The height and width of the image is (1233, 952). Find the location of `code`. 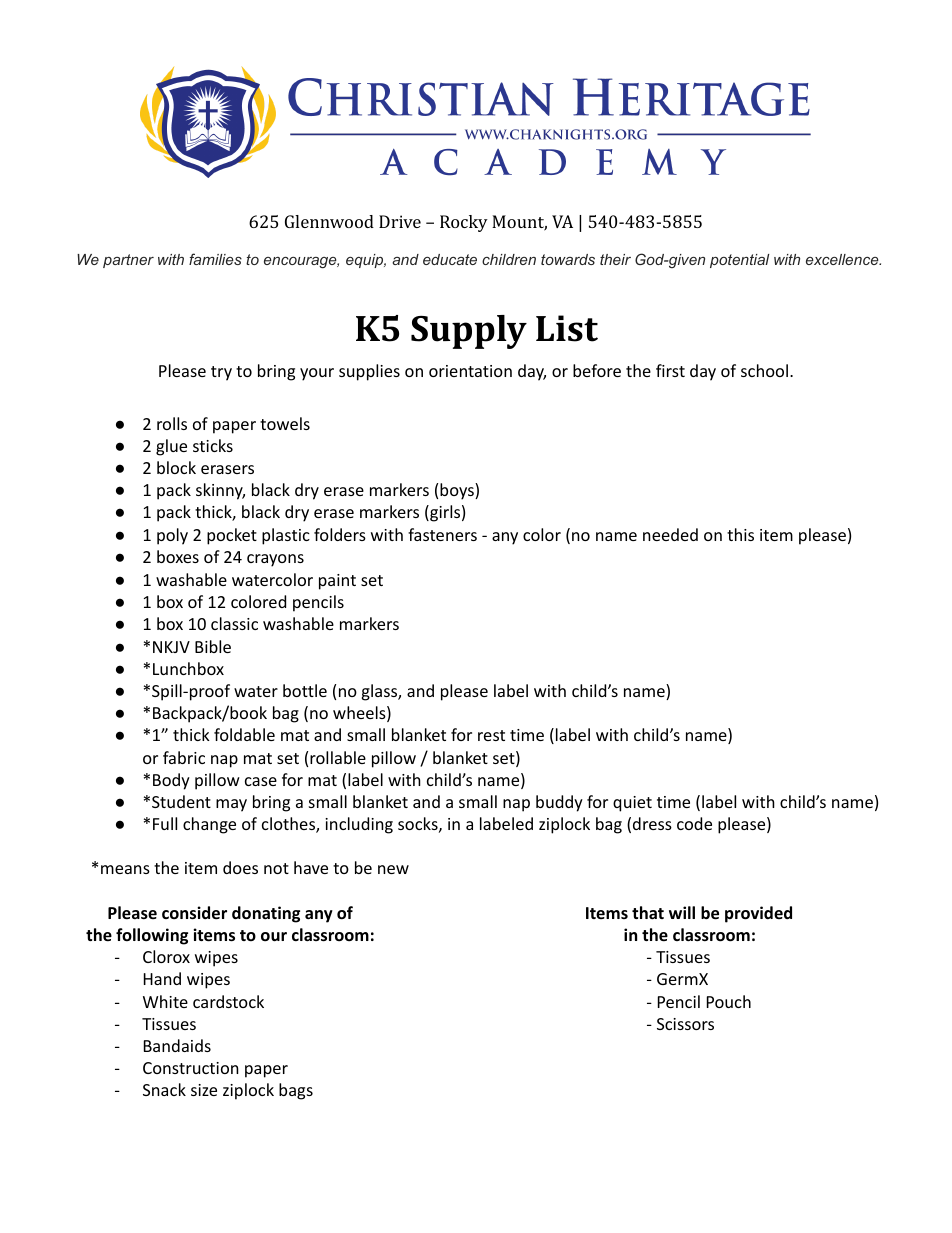

code is located at coordinates (694, 823).
